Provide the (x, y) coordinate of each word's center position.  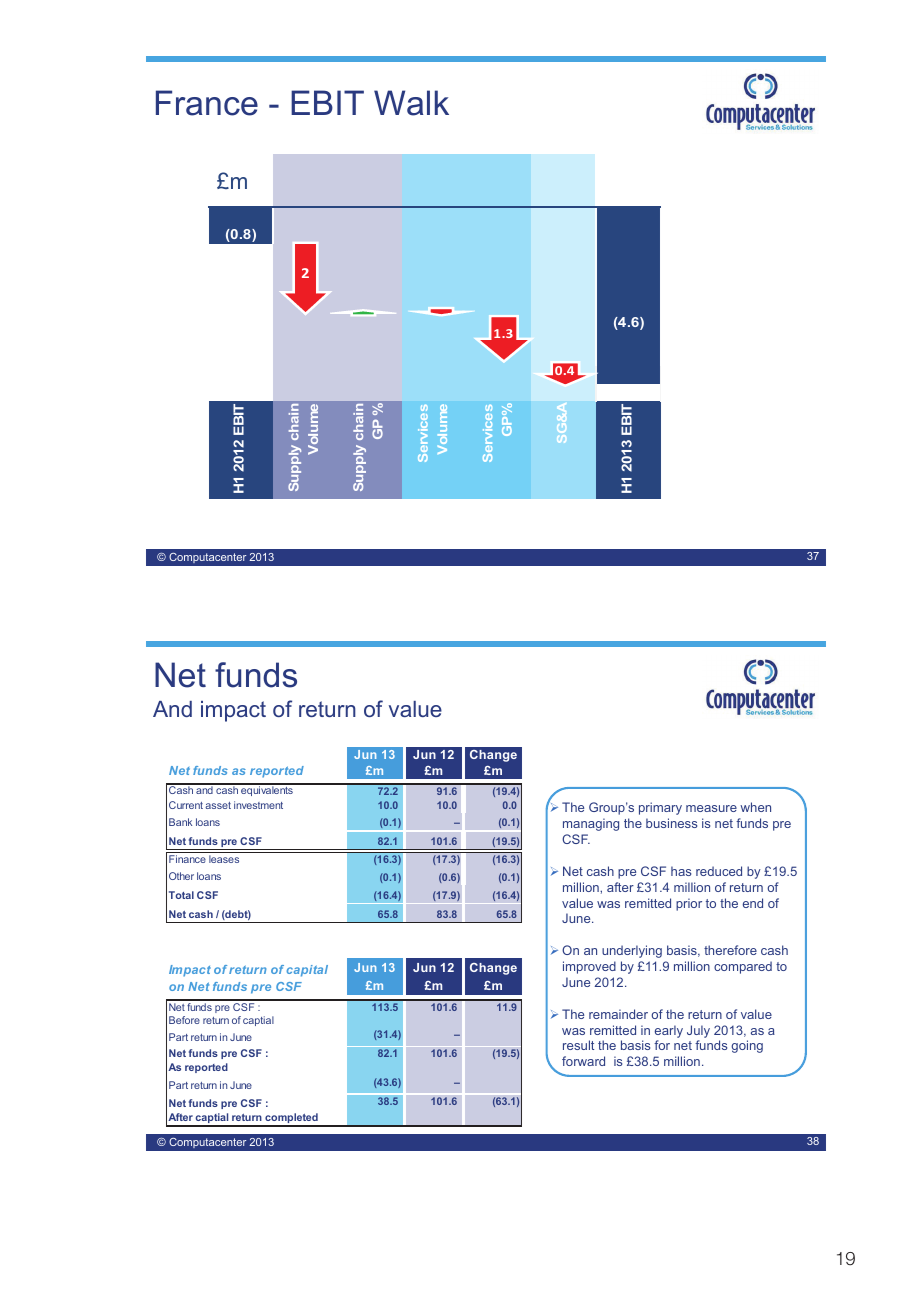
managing (591, 824)
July (698, 1031)
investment (258, 805)
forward (583, 1061)
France (207, 103)
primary (660, 808)
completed (291, 1119)
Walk (411, 103)
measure (711, 808)
